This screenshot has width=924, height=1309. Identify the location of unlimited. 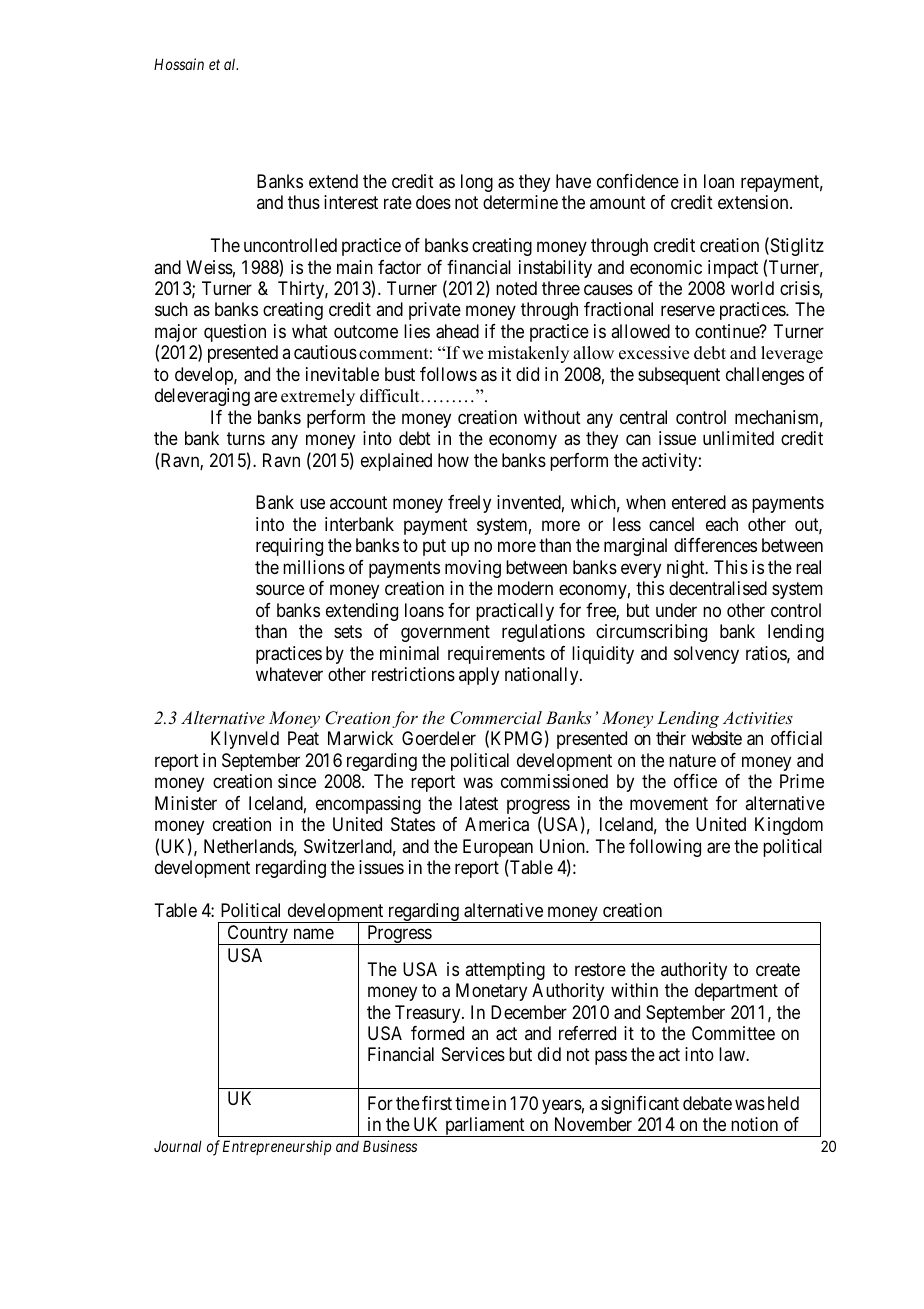
(738, 438).
